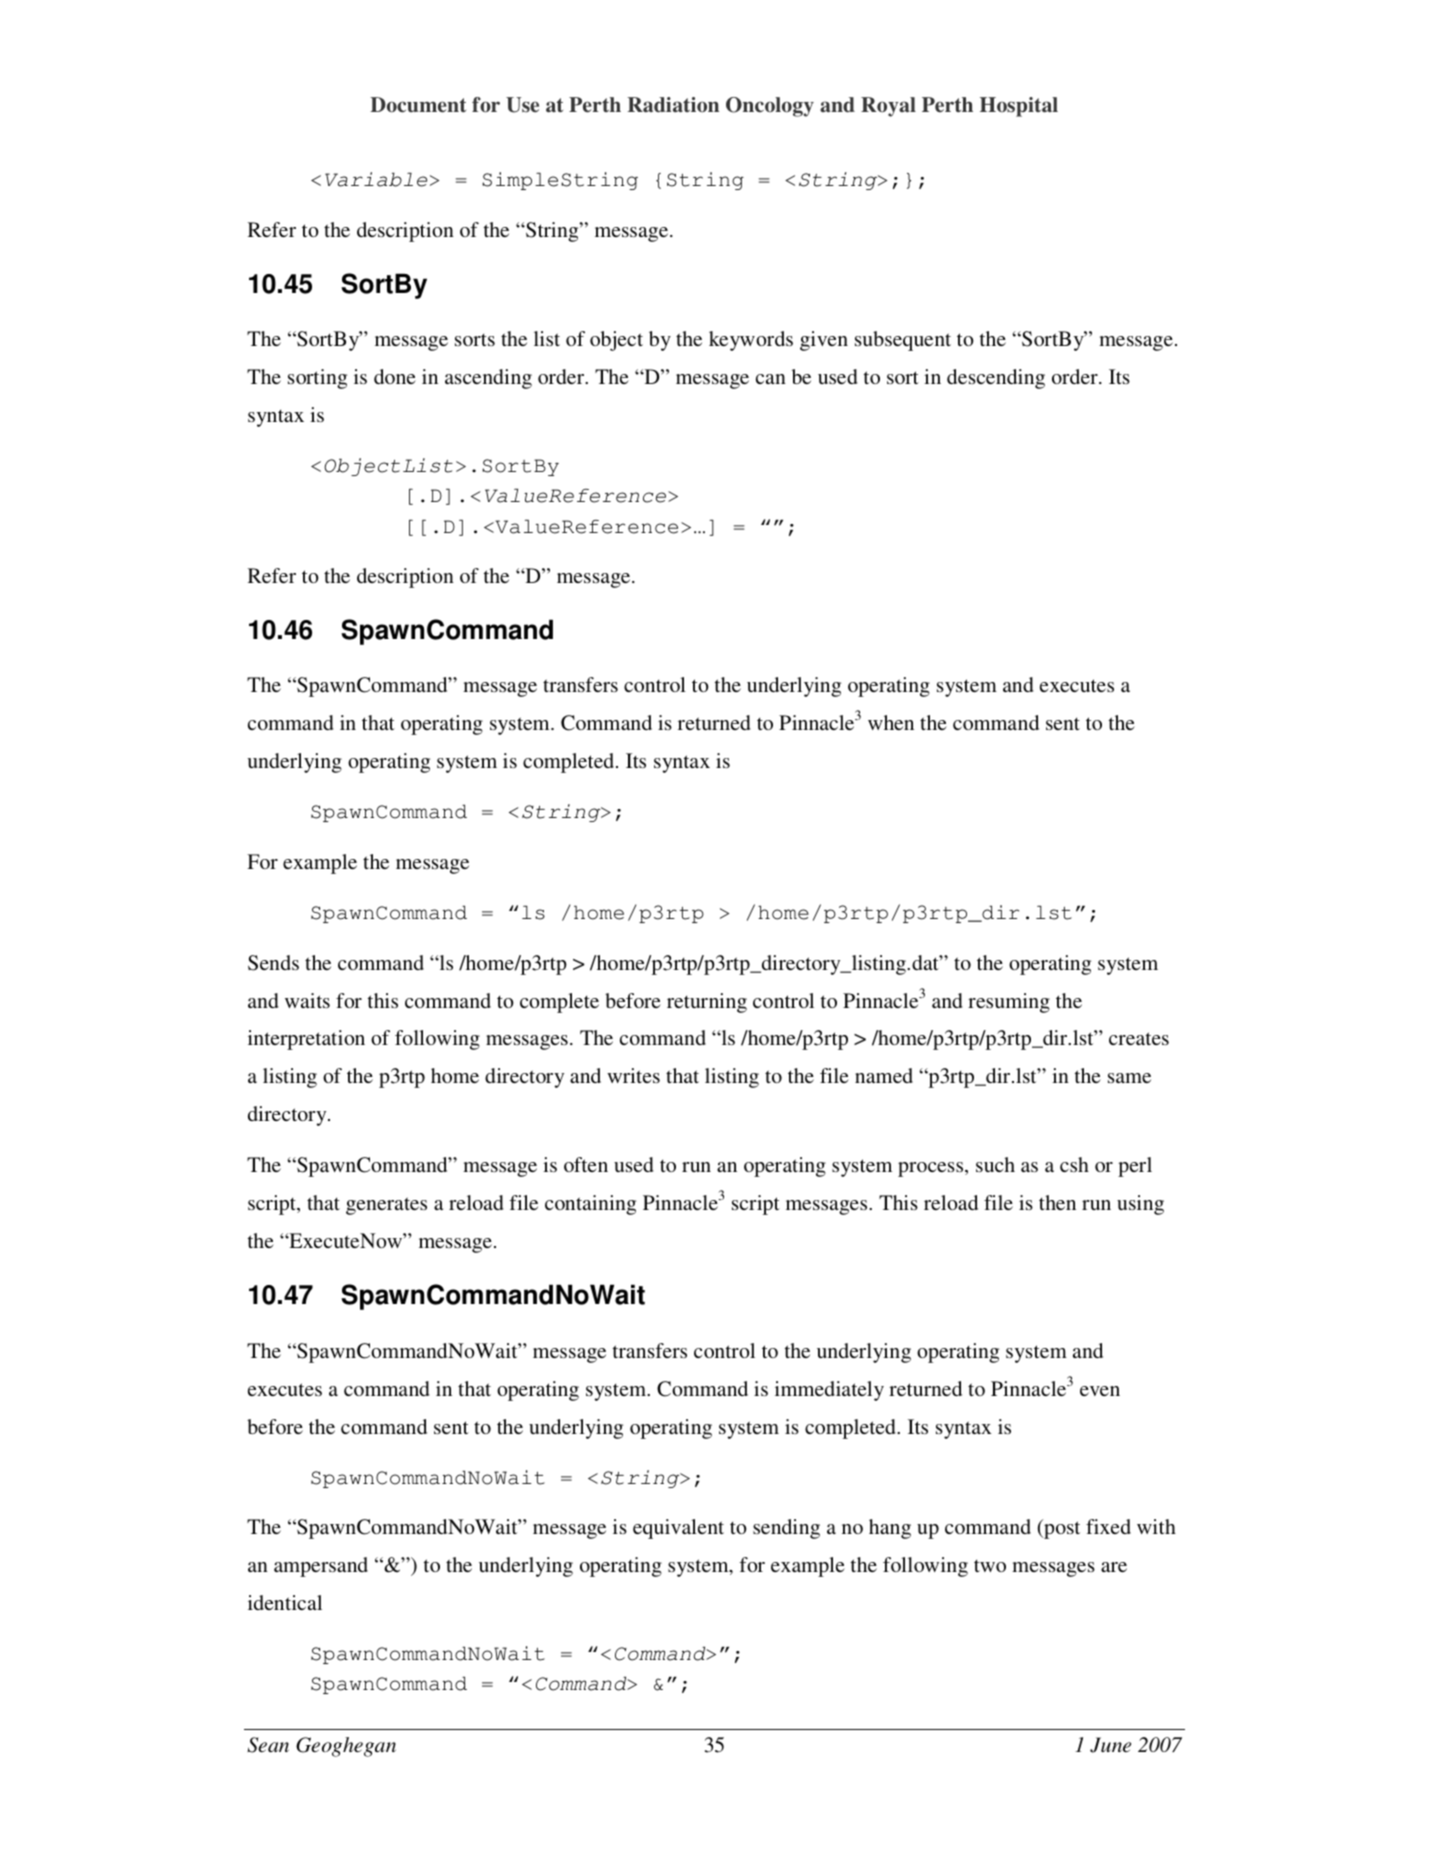  I want to click on when, so click(891, 722).
